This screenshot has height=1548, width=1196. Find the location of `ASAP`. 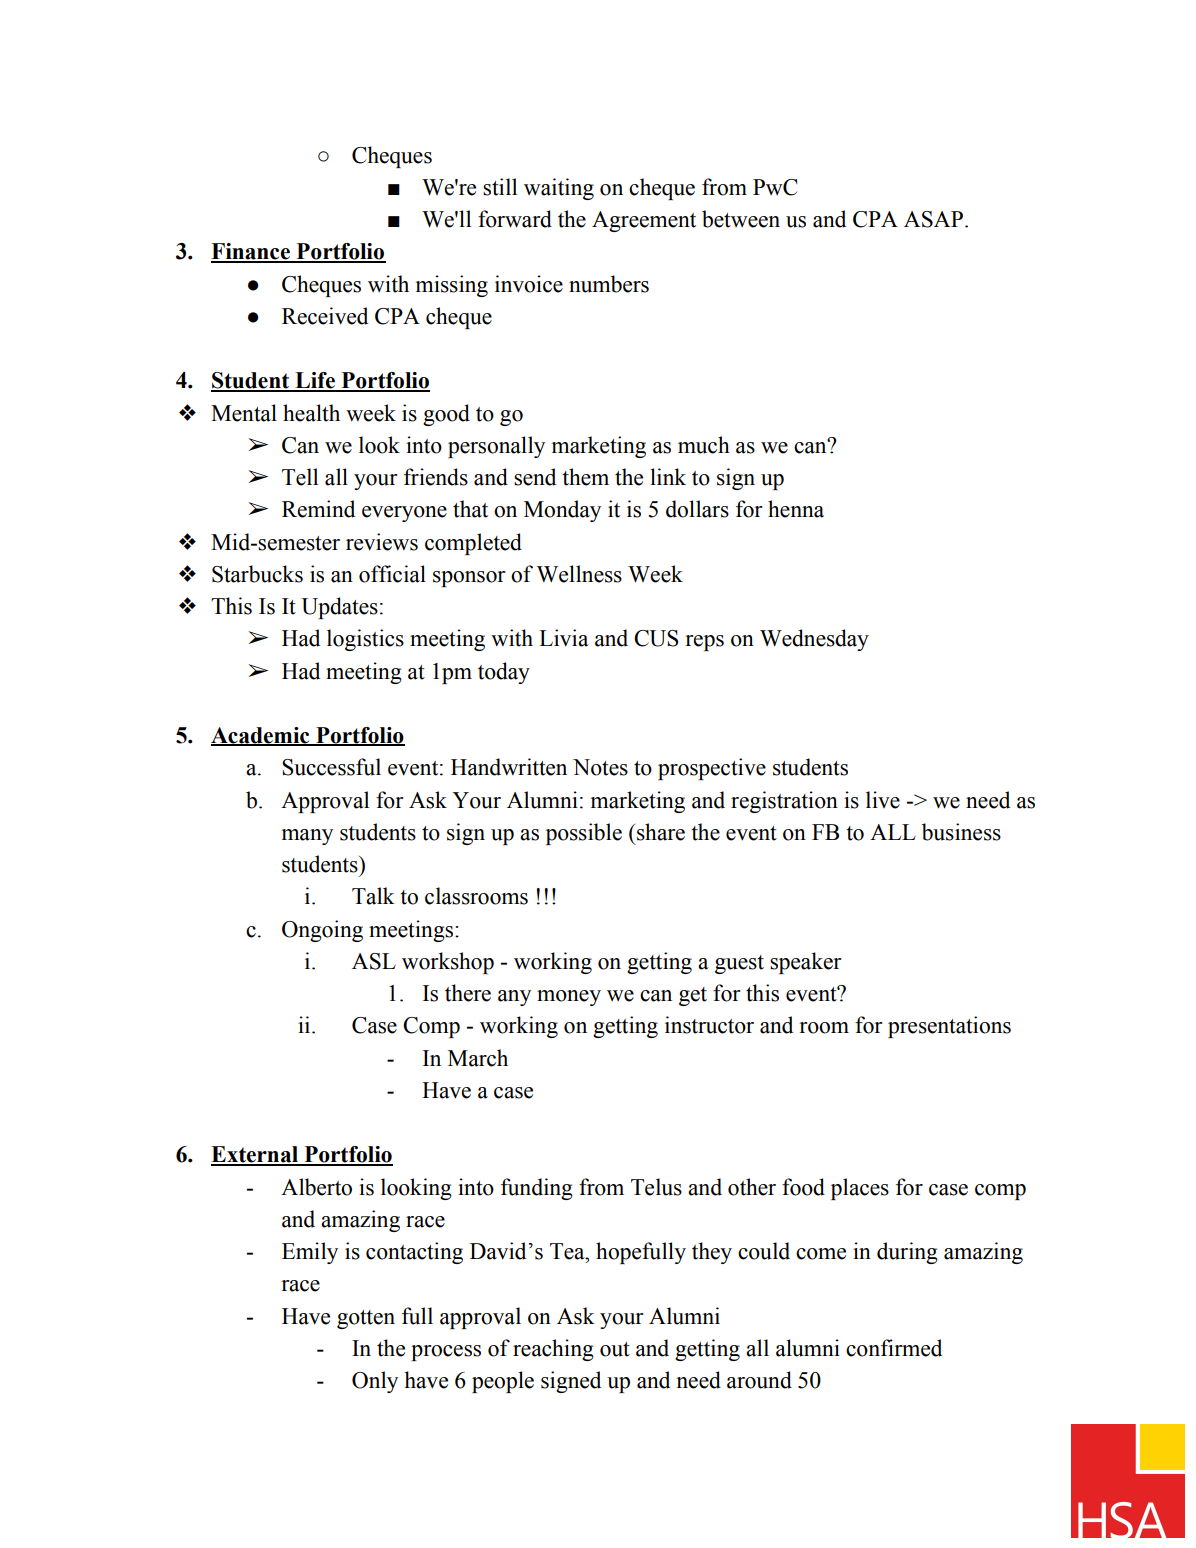

ASAP is located at coordinates (935, 219).
